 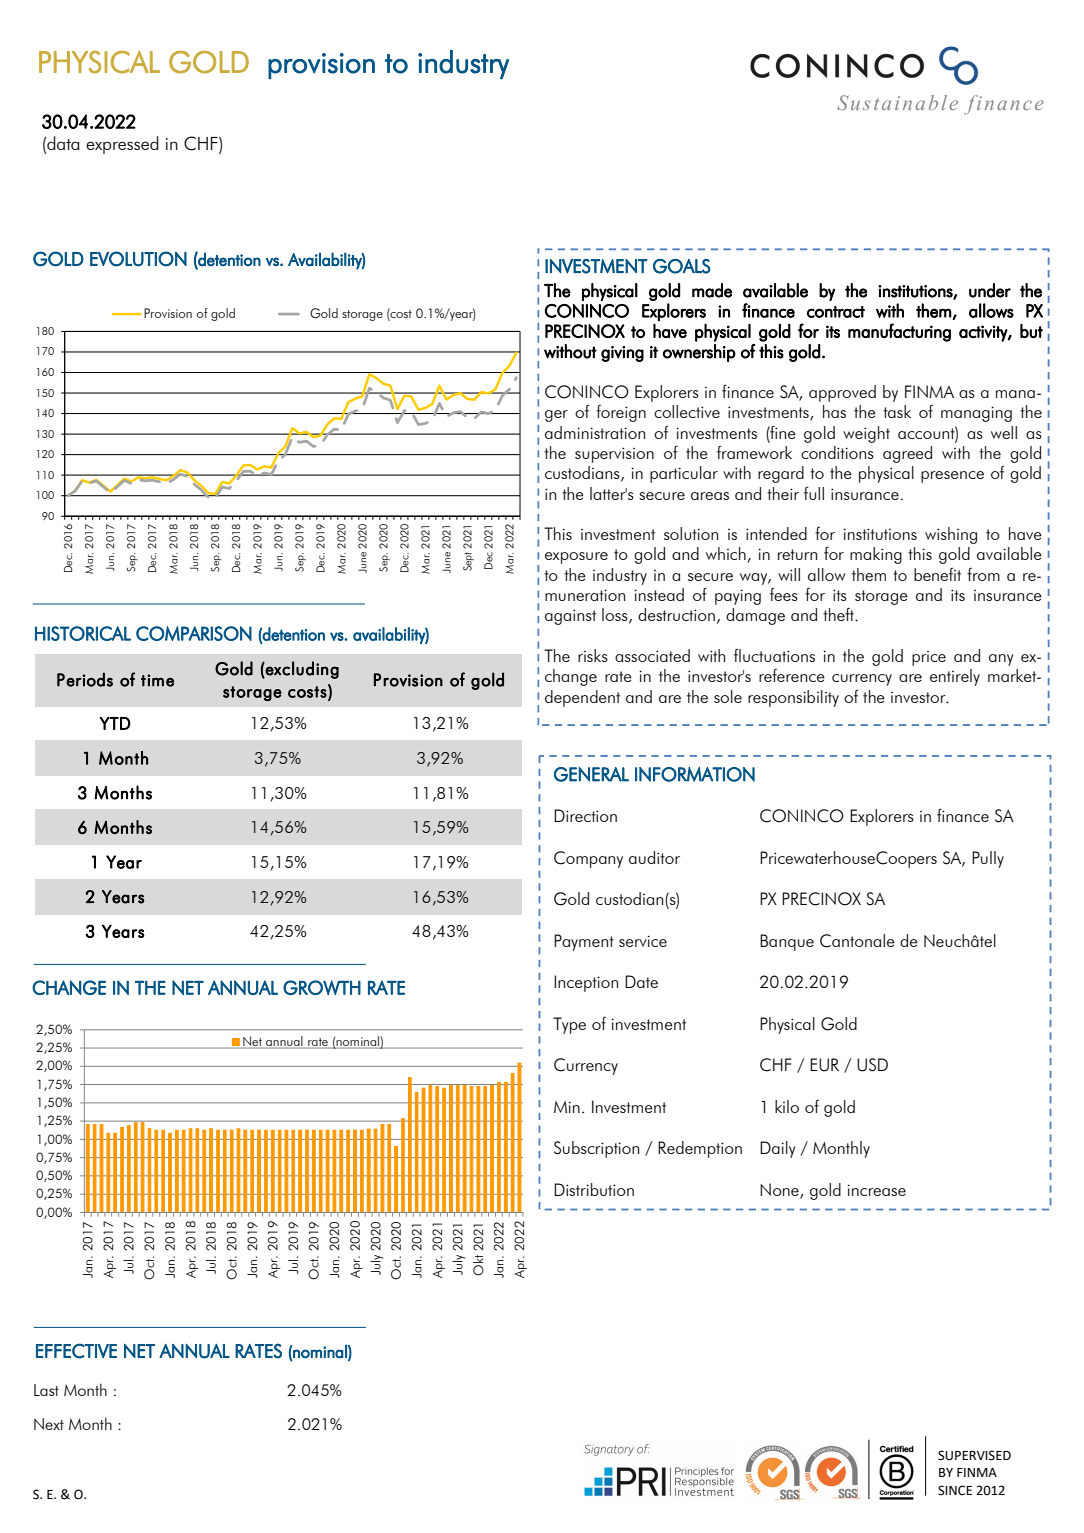 What do you see at coordinates (570, 617) in the image?
I see `against` at bounding box center [570, 617].
